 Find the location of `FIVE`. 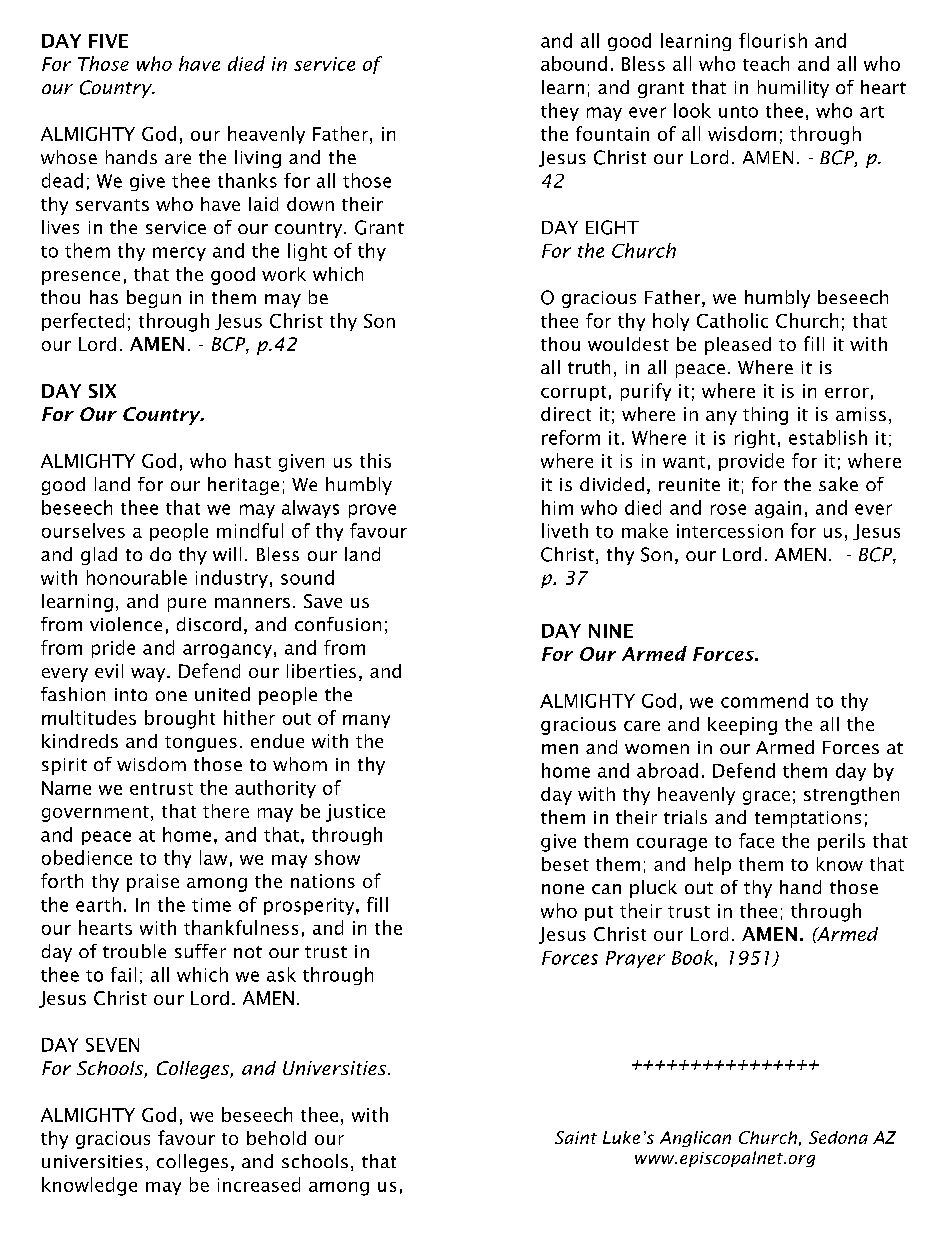

FIVE is located at coordinates (108, 41).
